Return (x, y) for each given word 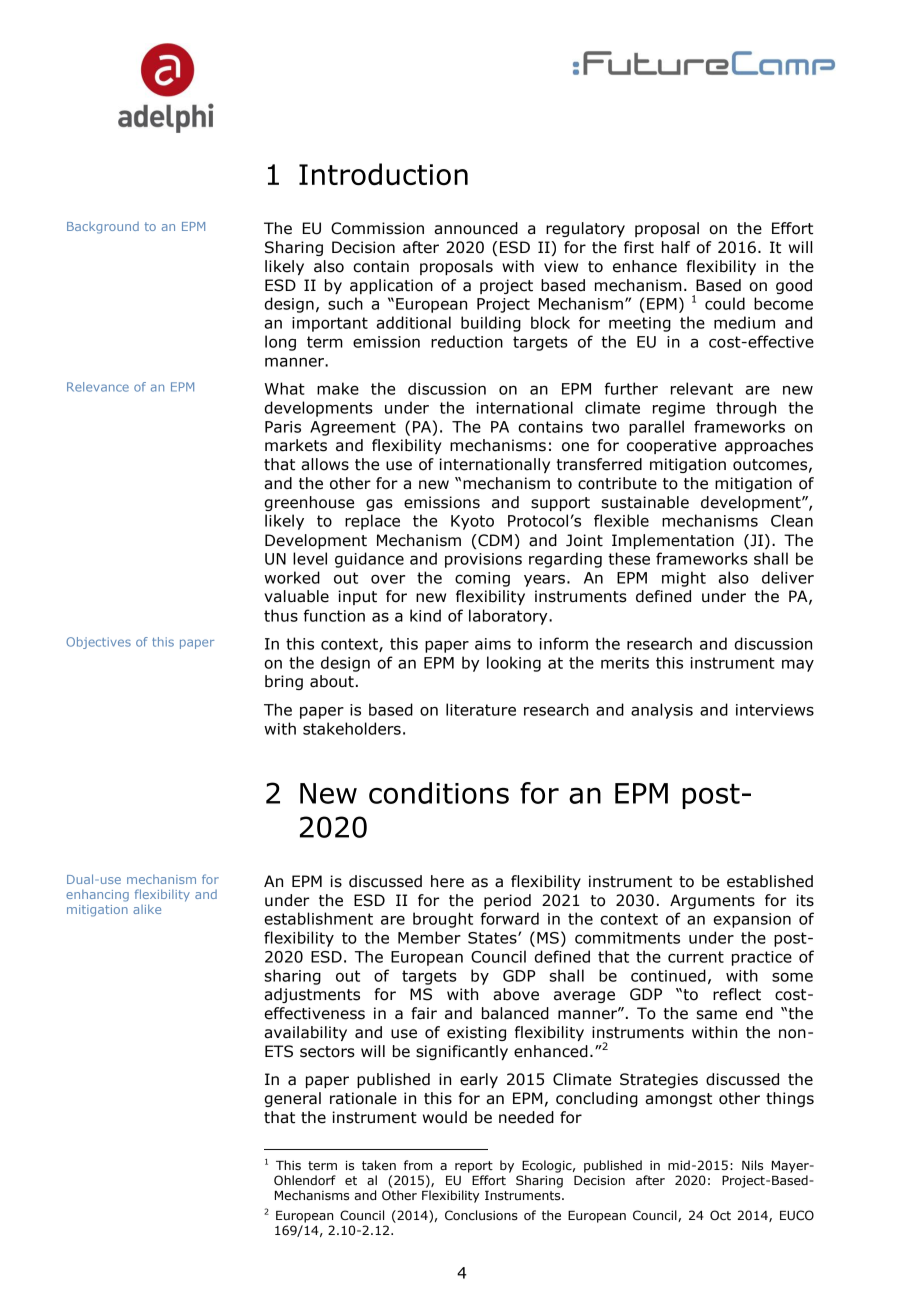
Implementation (673, 541)
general (292, 1099)
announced (476, 228)
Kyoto (472, 522)
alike (147, 909)
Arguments (712, 901)
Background (103, 228)
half (676, 247)
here (447, 881)
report (474, 1167)
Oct (720, 1215)
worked (292, 577)
